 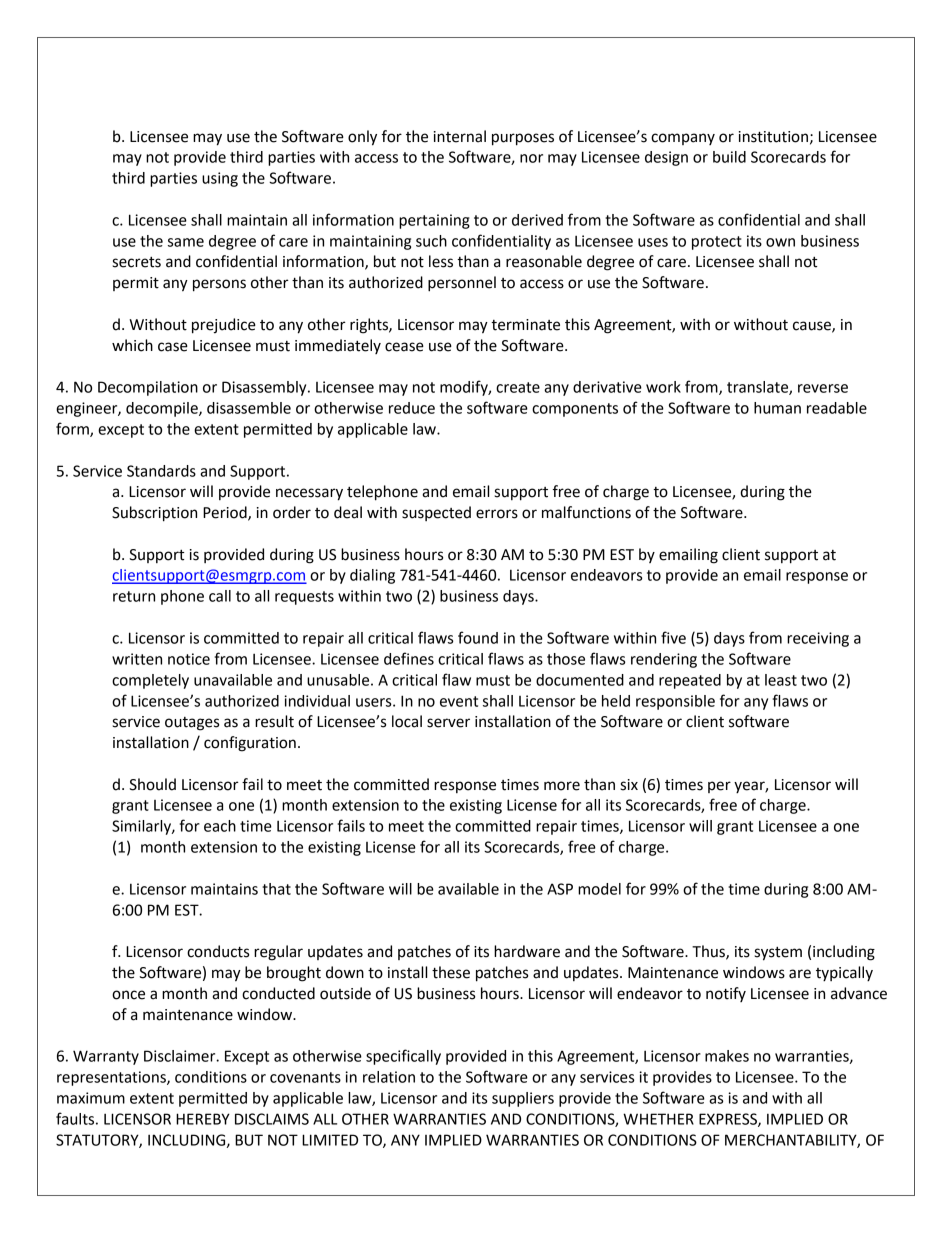 What do you see at coordinates (189, 659) in the screenshot?
I see `notice` at bounding box center [189, 659].
